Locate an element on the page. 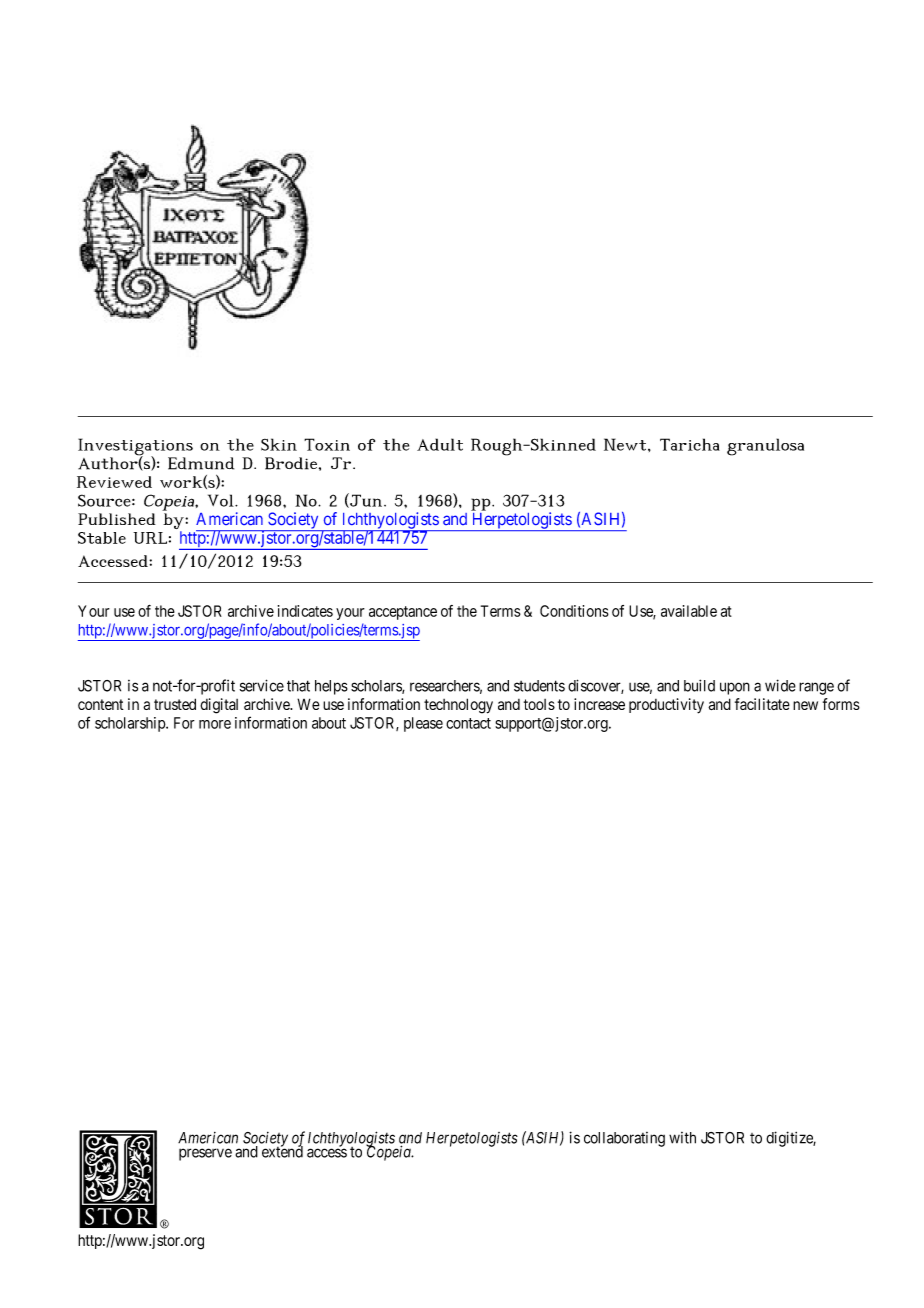  facilitate is located at coordinates (762, 704).
